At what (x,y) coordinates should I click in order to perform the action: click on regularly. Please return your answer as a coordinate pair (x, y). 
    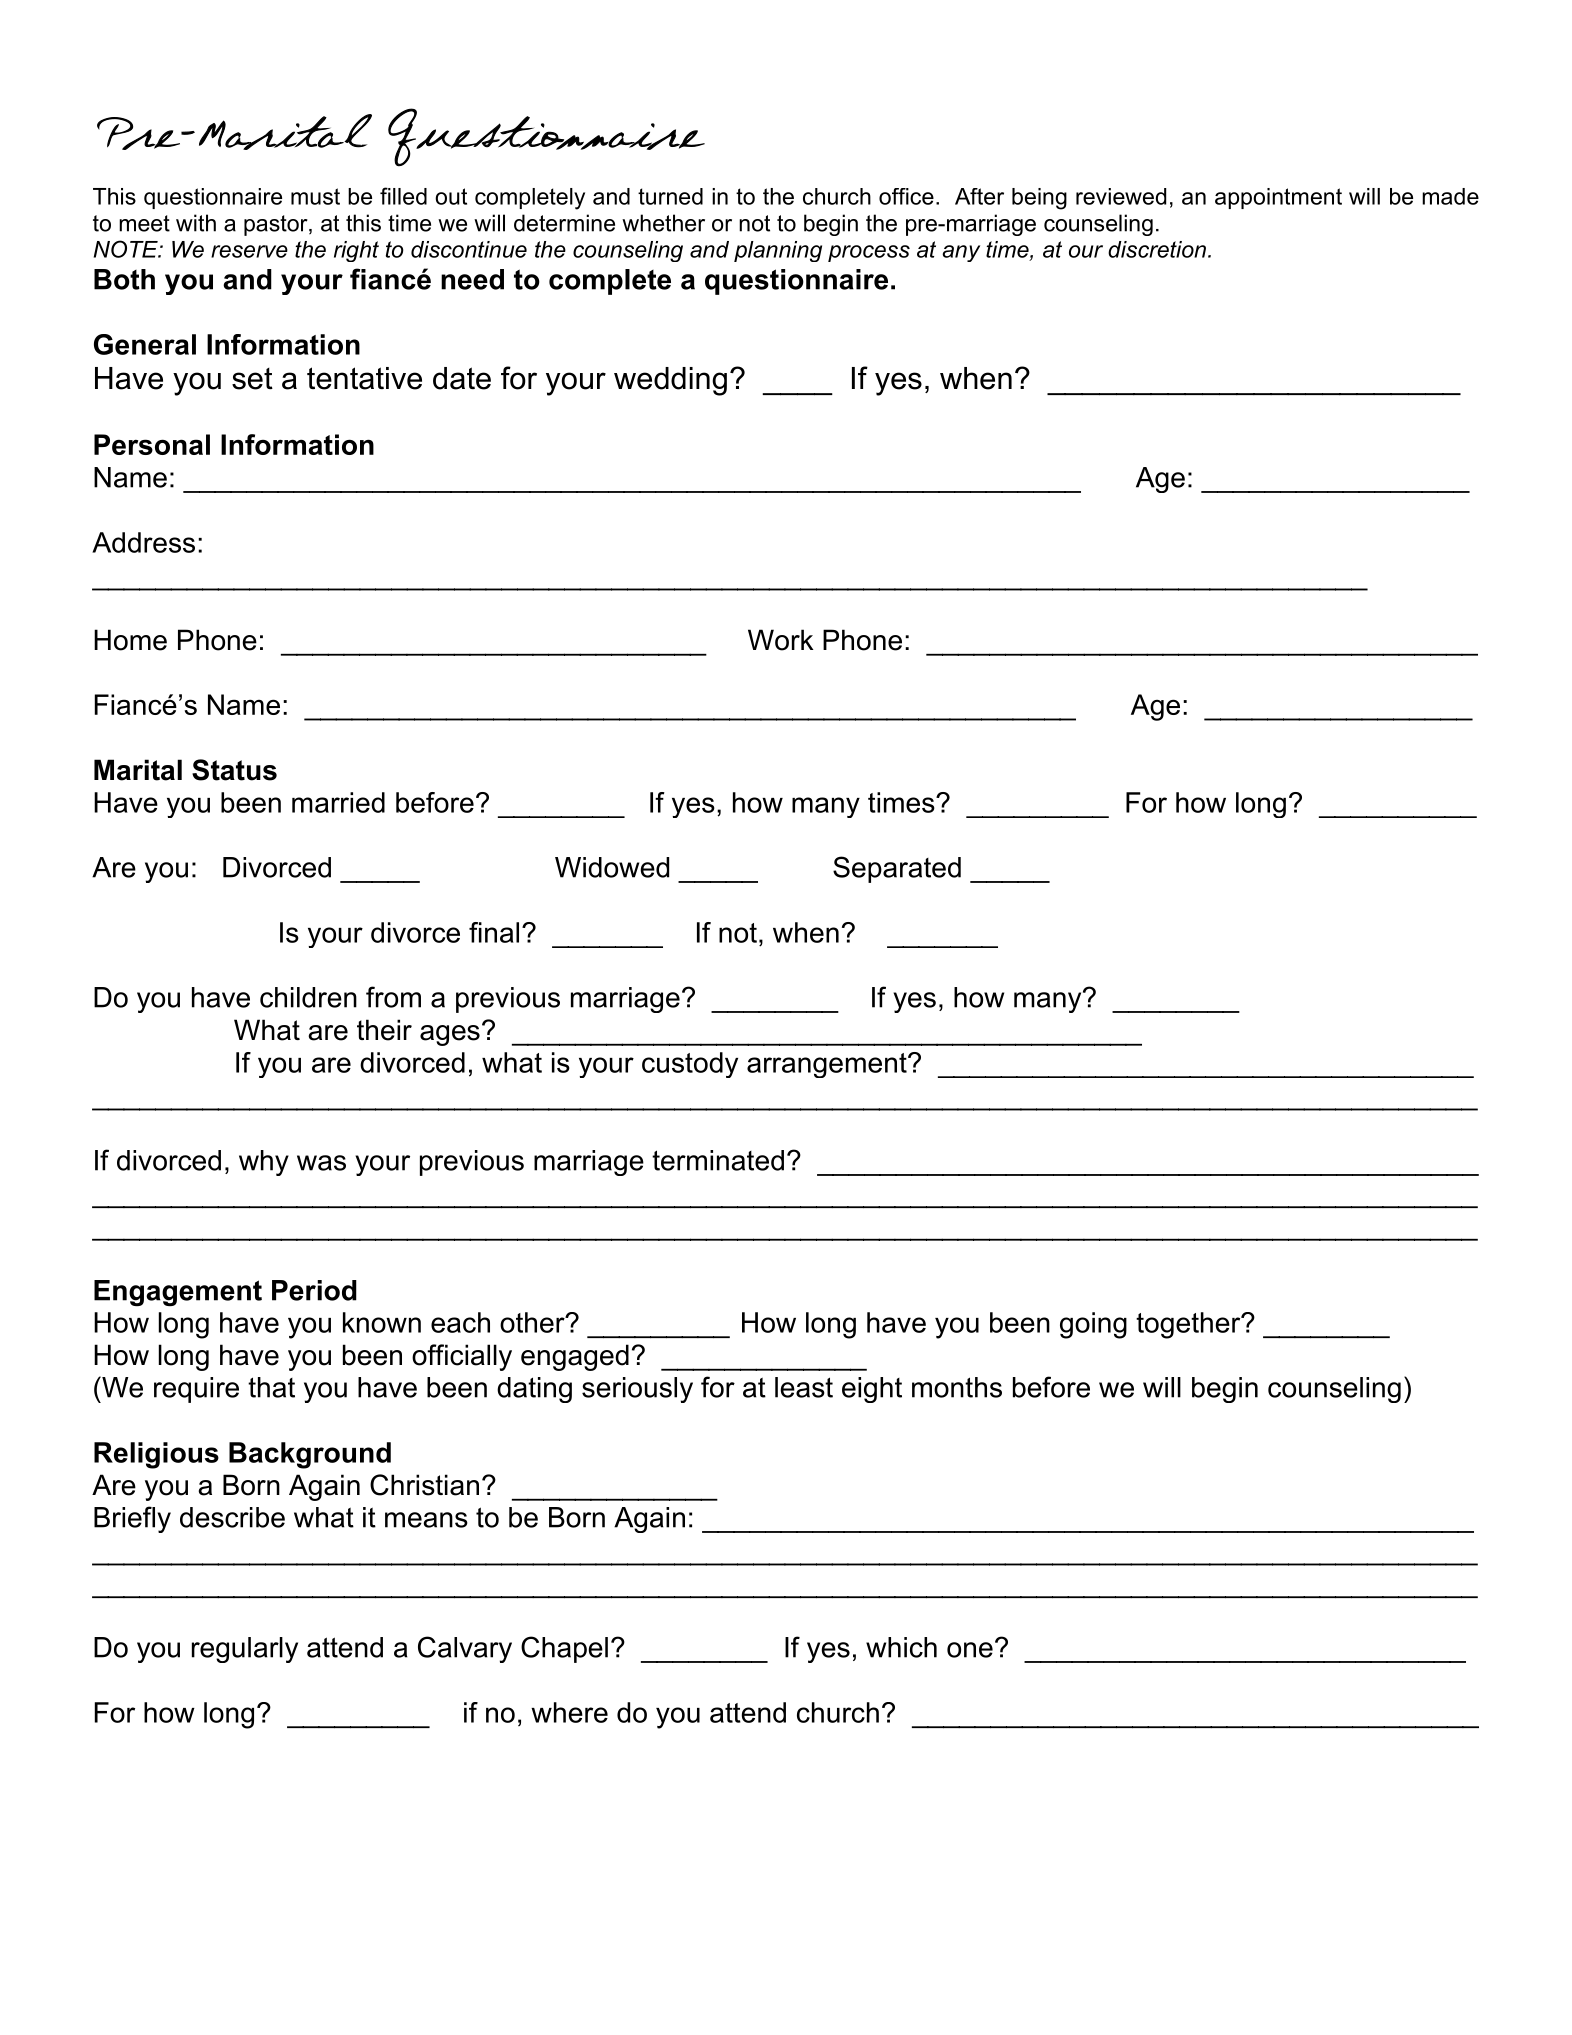
    Looking at the image, I should click on (245, 1650).
